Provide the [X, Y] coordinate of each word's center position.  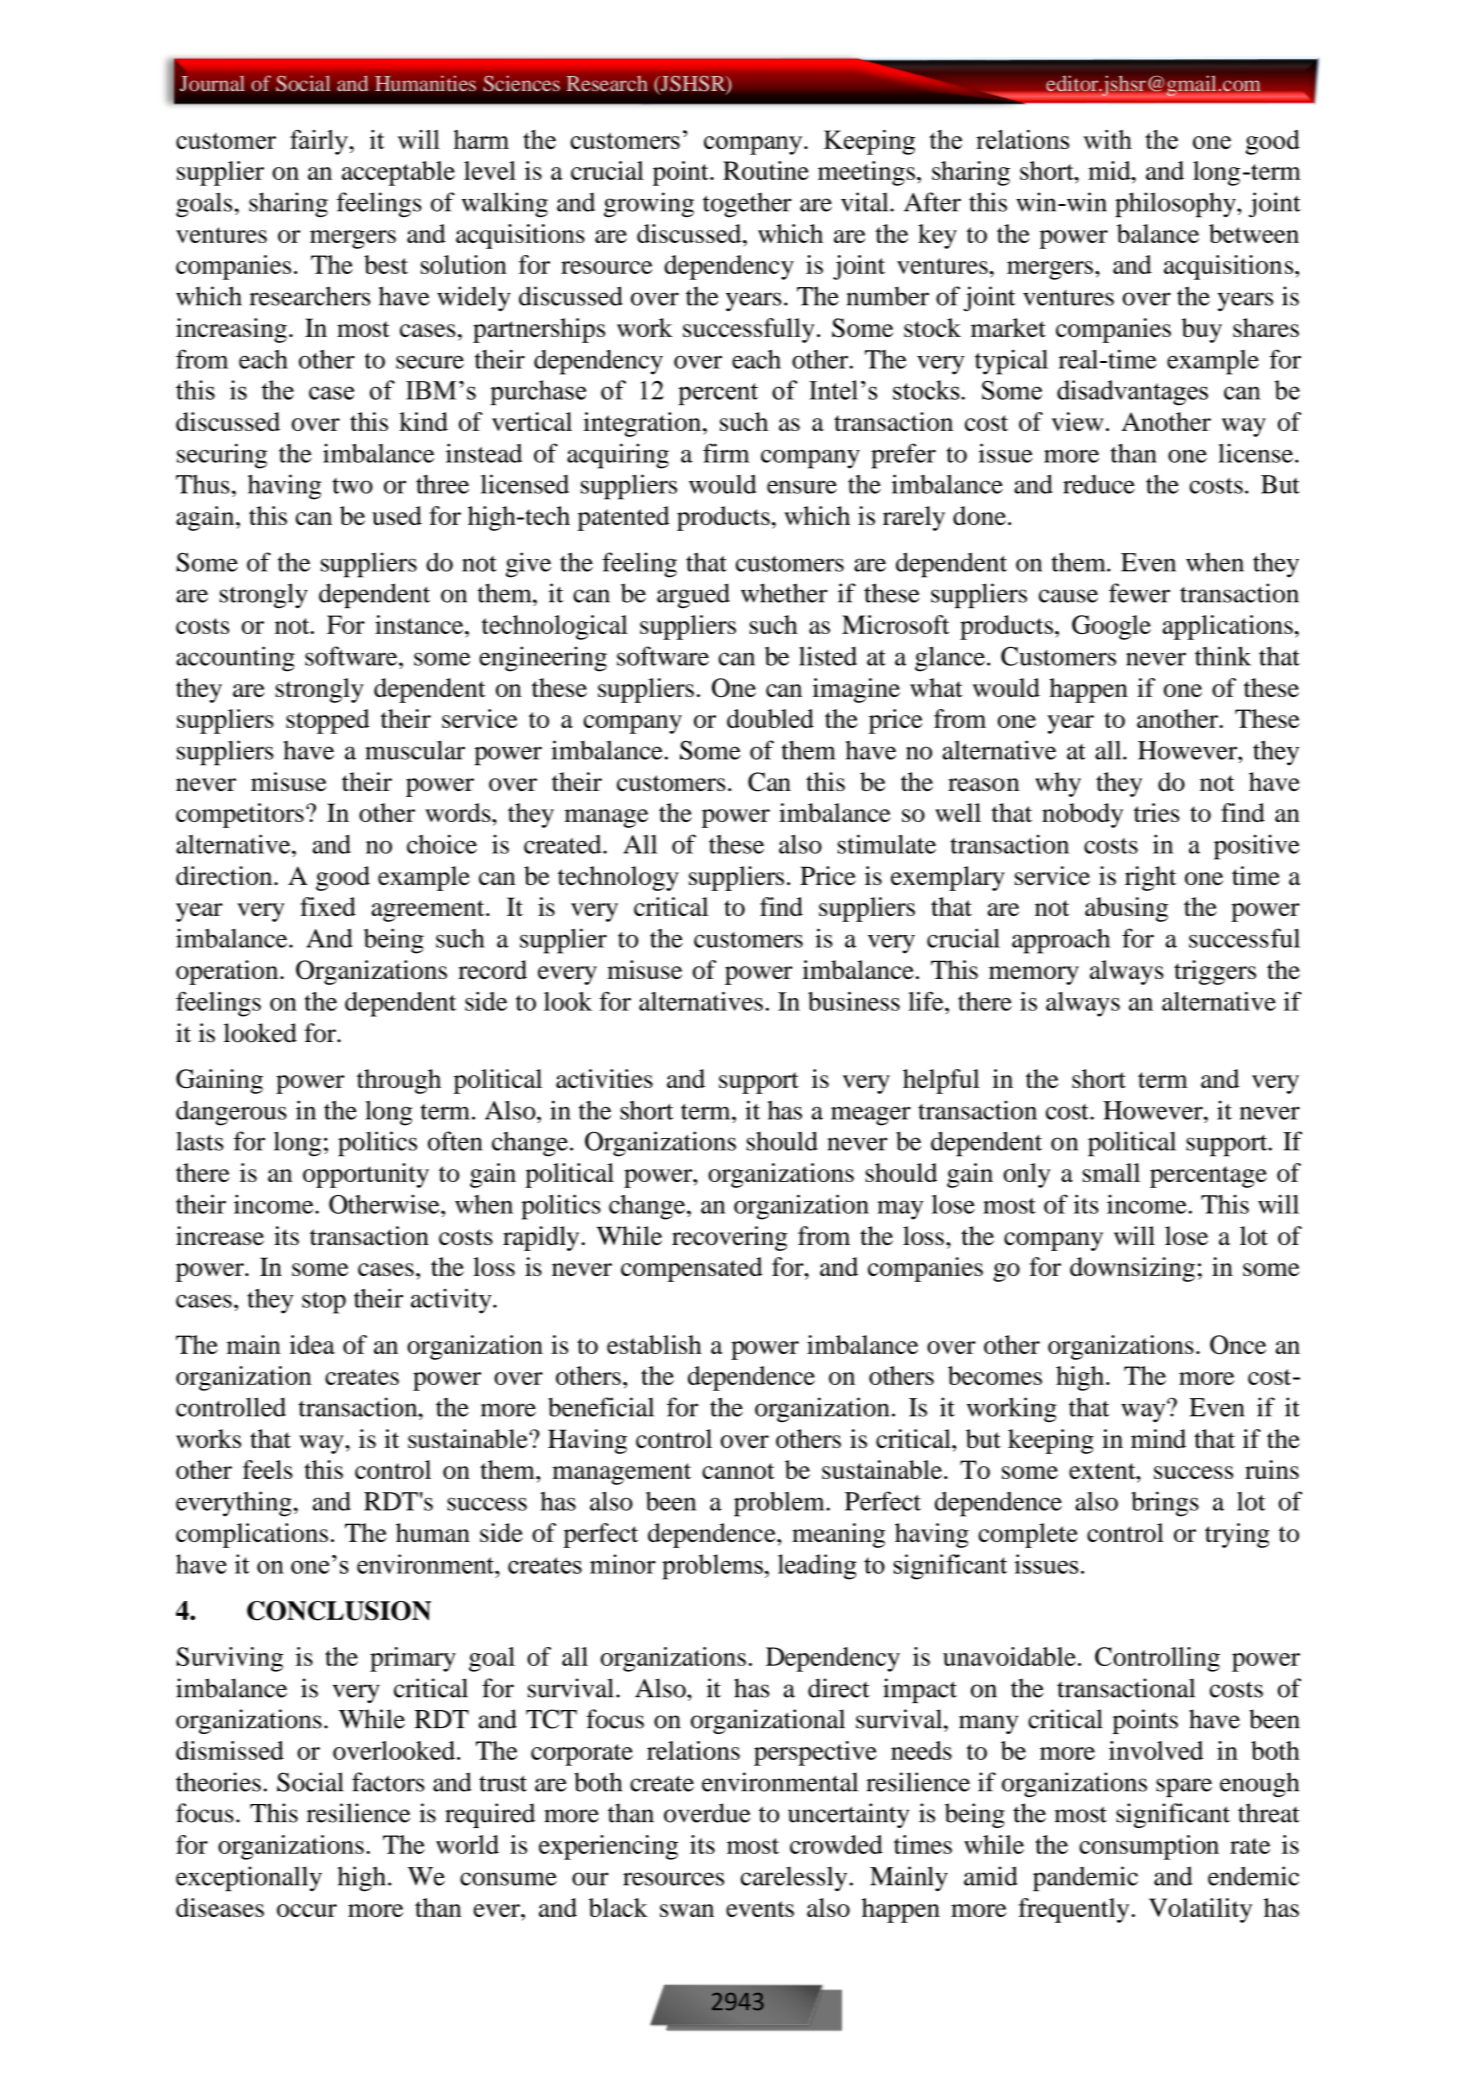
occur [307, 1910]
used [397, 515]
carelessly [794, 1878]
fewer [1139, 593]
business [854, 1001]
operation [228, 972]
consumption [1149, 1847]
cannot [738, 1471]
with [1107, 139]
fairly [320, 142]
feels [268, 1469]
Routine [766, 170]
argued [693, 596]
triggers [1215, 972]
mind [1158, 1438]
